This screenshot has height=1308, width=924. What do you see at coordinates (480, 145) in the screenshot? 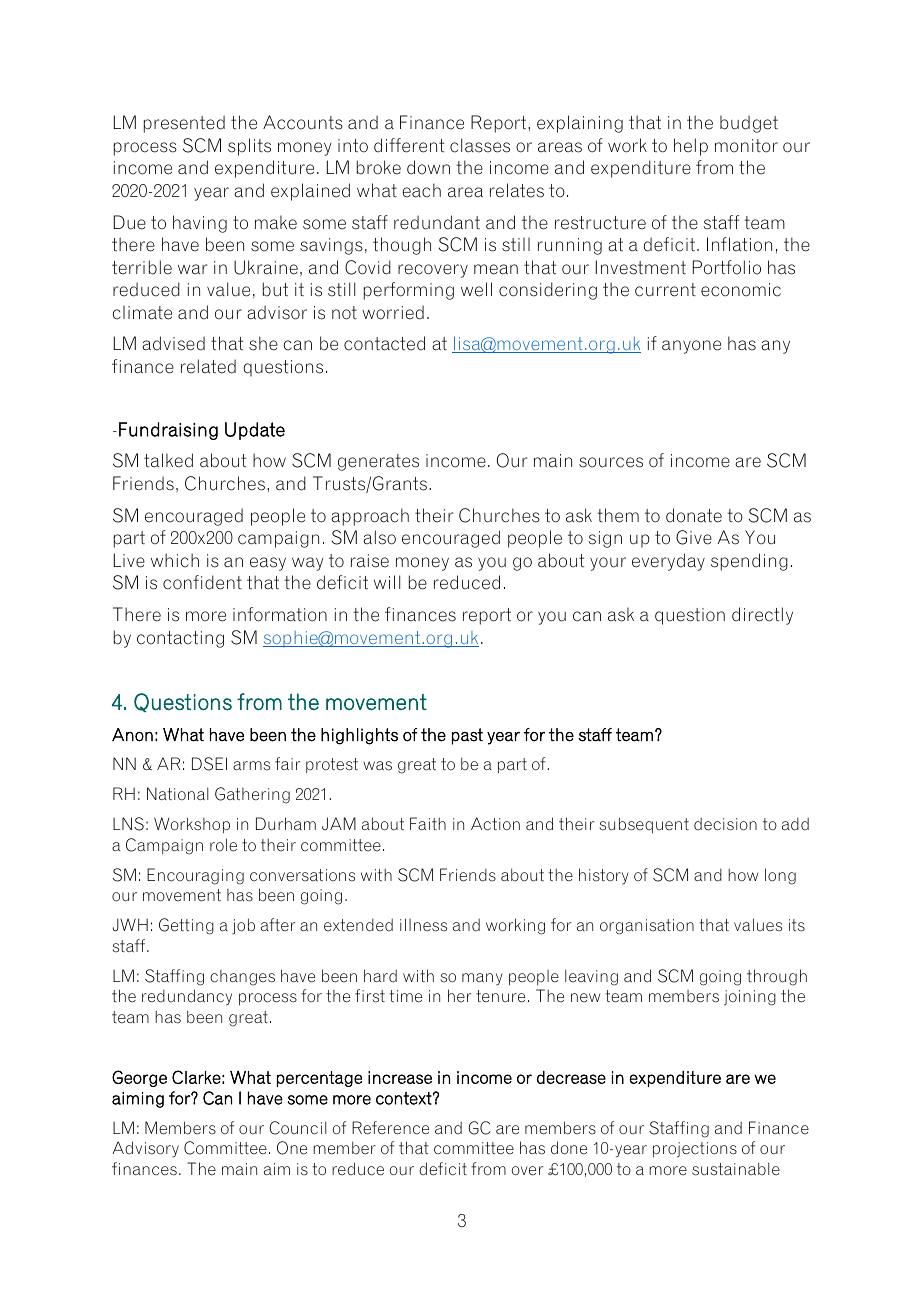
I see `classes` at bounding box center [480, 145].
